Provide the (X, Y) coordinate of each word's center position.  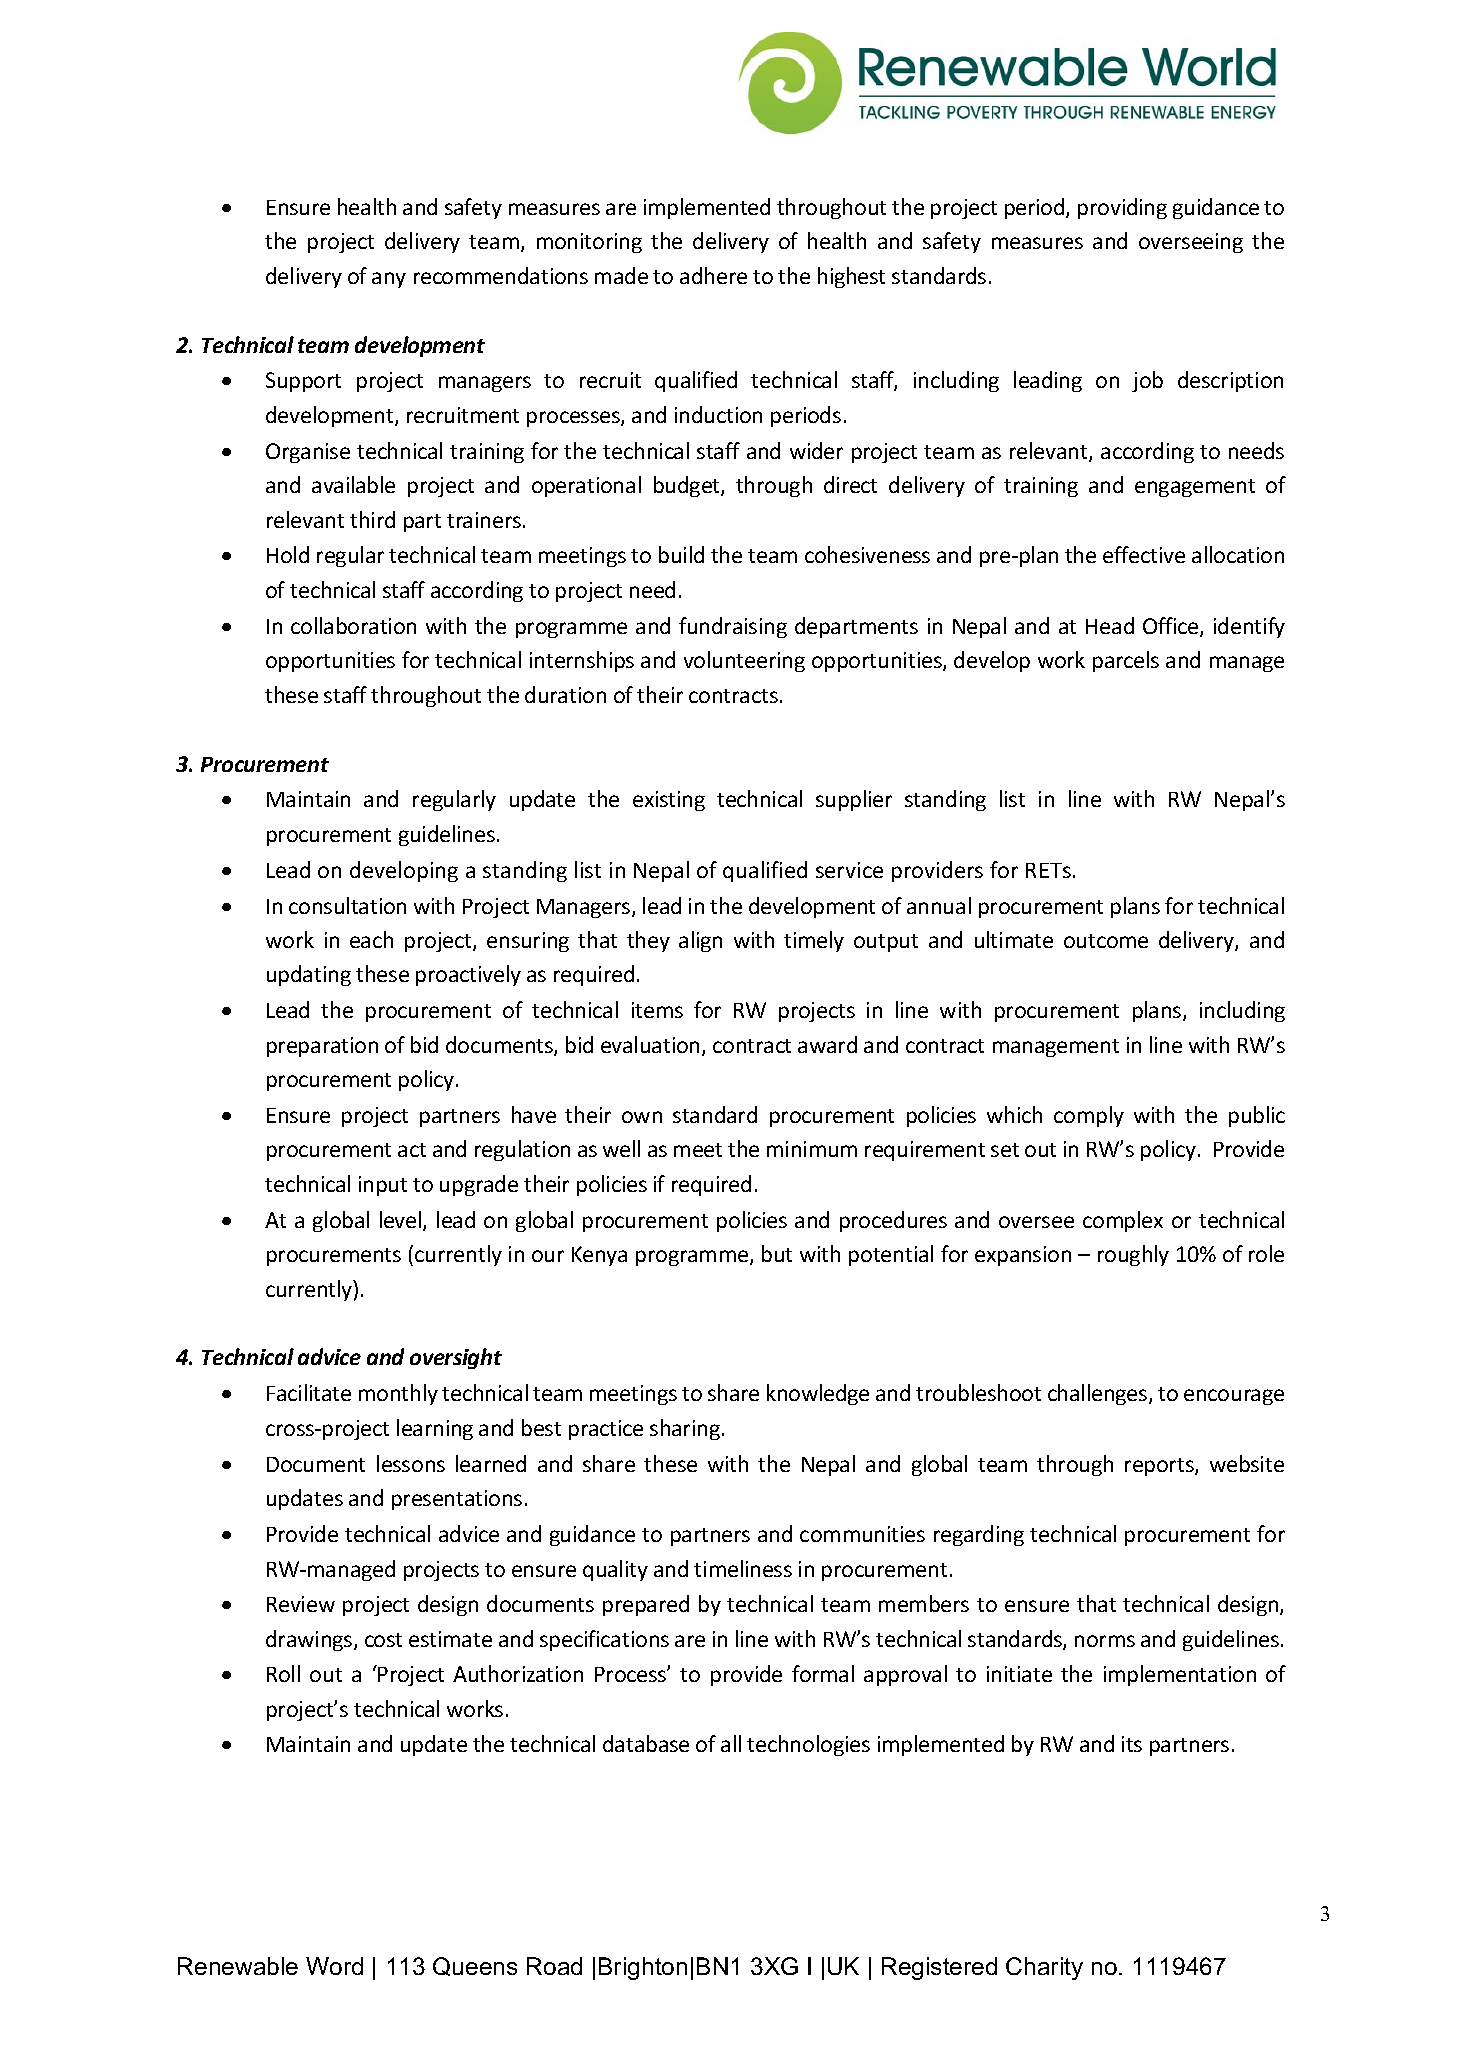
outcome (1106, 941)
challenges (1099, 1394)
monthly (398, 1394)
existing (669, 801)
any (389, 280)
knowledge (818, 1394)
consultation (347, 905)
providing (1122, 208)
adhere (713, 275)
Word (334, 1966)
